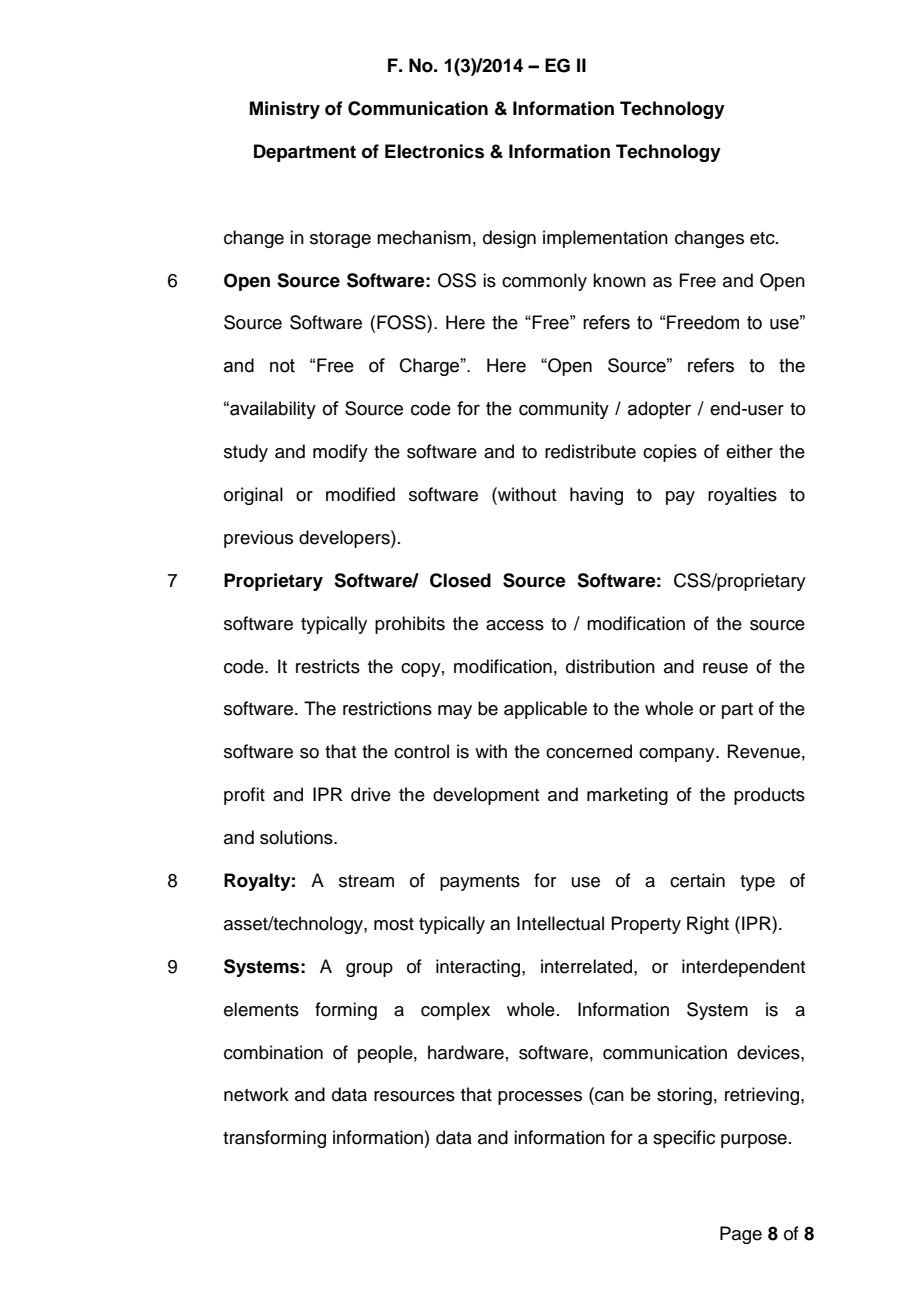 Image resolution: width=924 pixels, height=1308 pixels. Describe the element at coordinates (515, 625) in the screenshot. I see `access` at that location.
